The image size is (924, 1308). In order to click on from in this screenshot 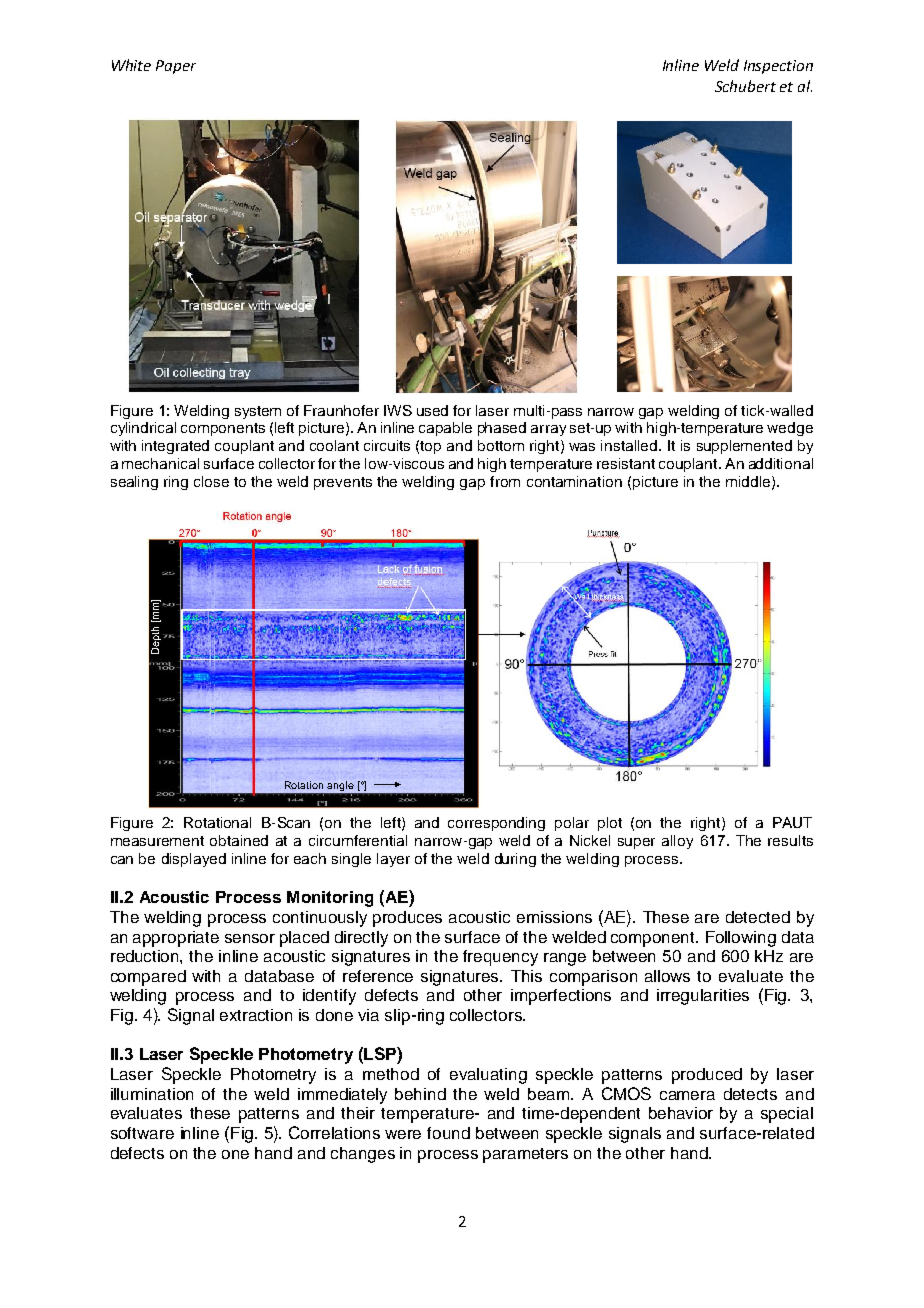, I will do `click(505, 481)`.
